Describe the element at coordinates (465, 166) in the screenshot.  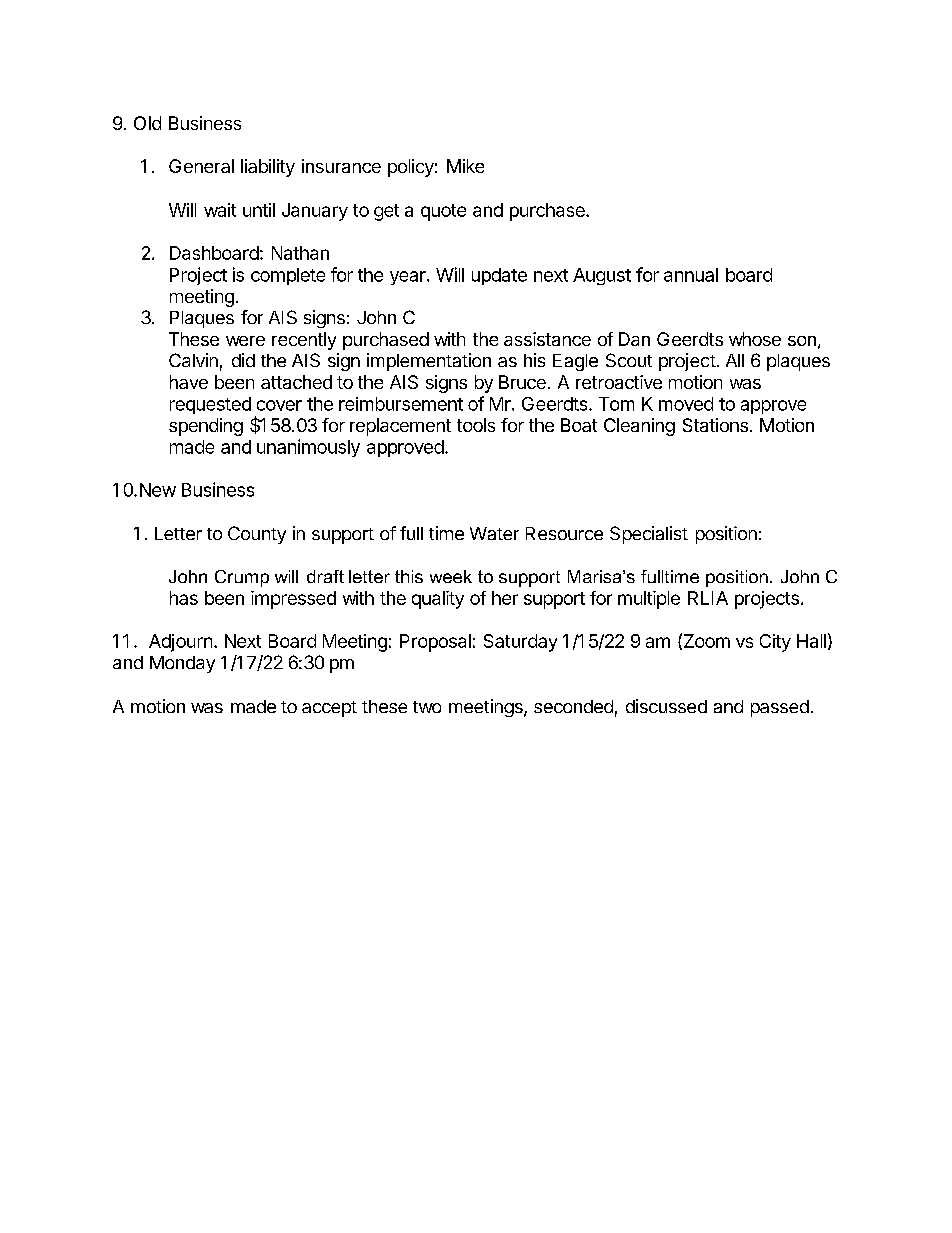
I see `Mike` at that location.
